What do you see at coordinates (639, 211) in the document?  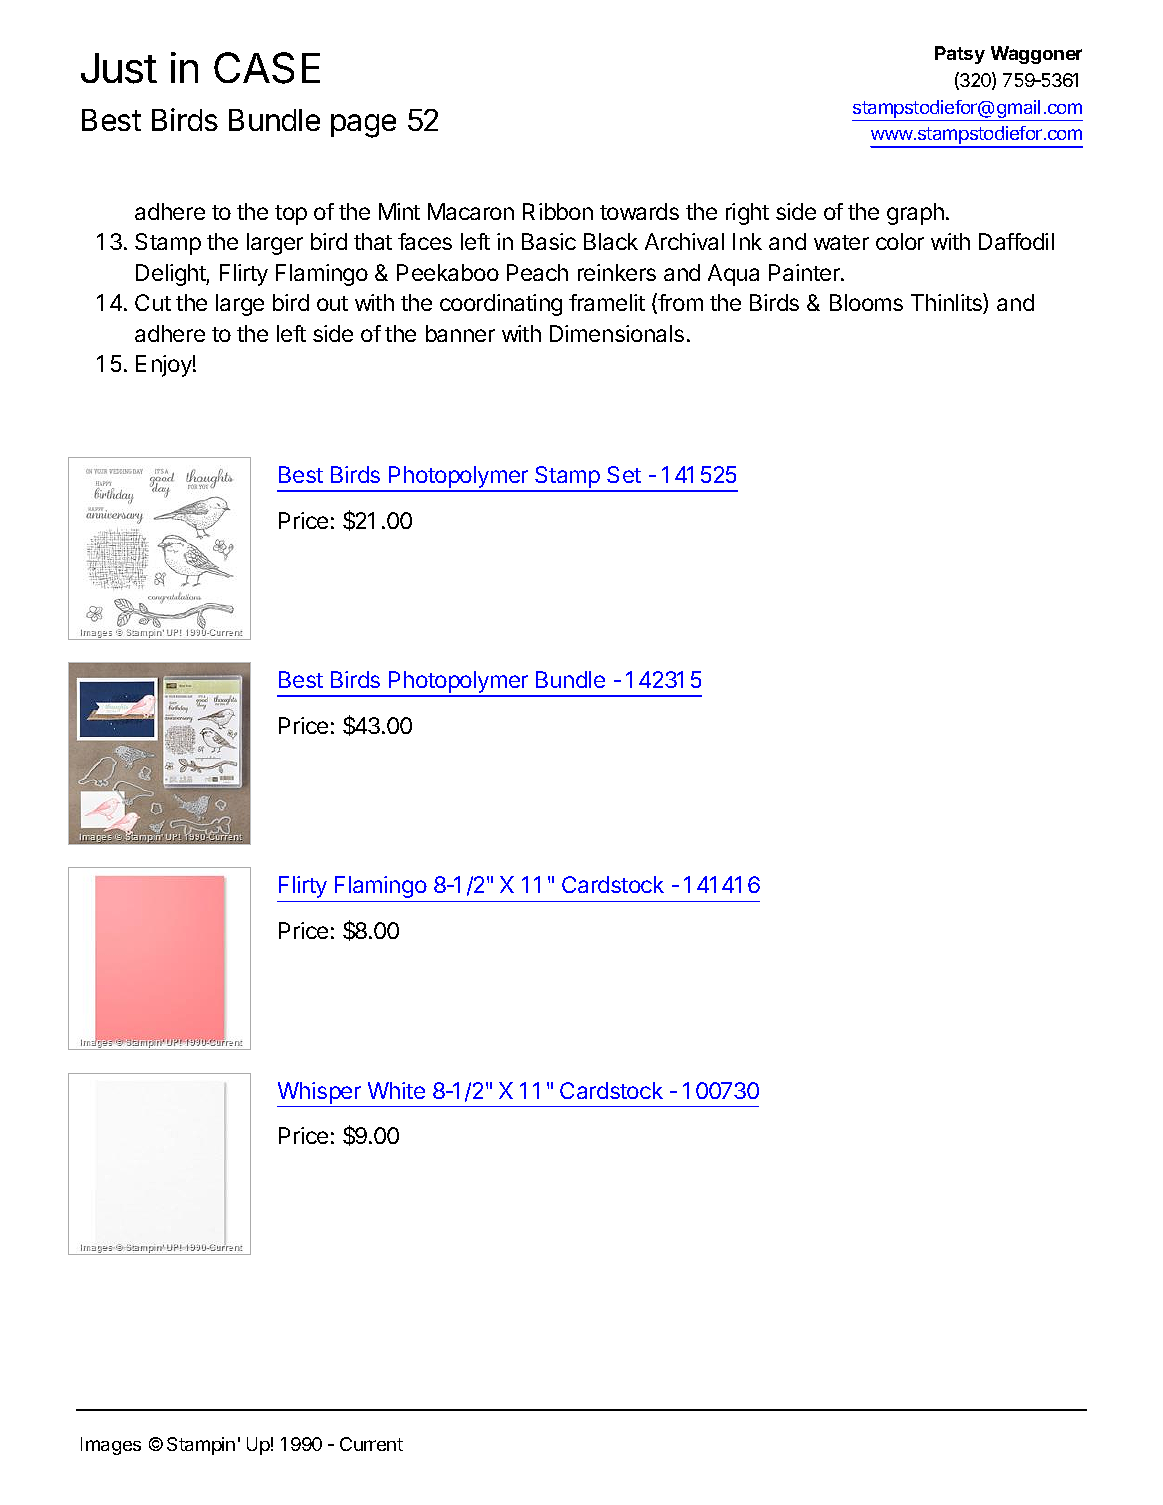 I see `towards` at bounding box center [639, 211].
